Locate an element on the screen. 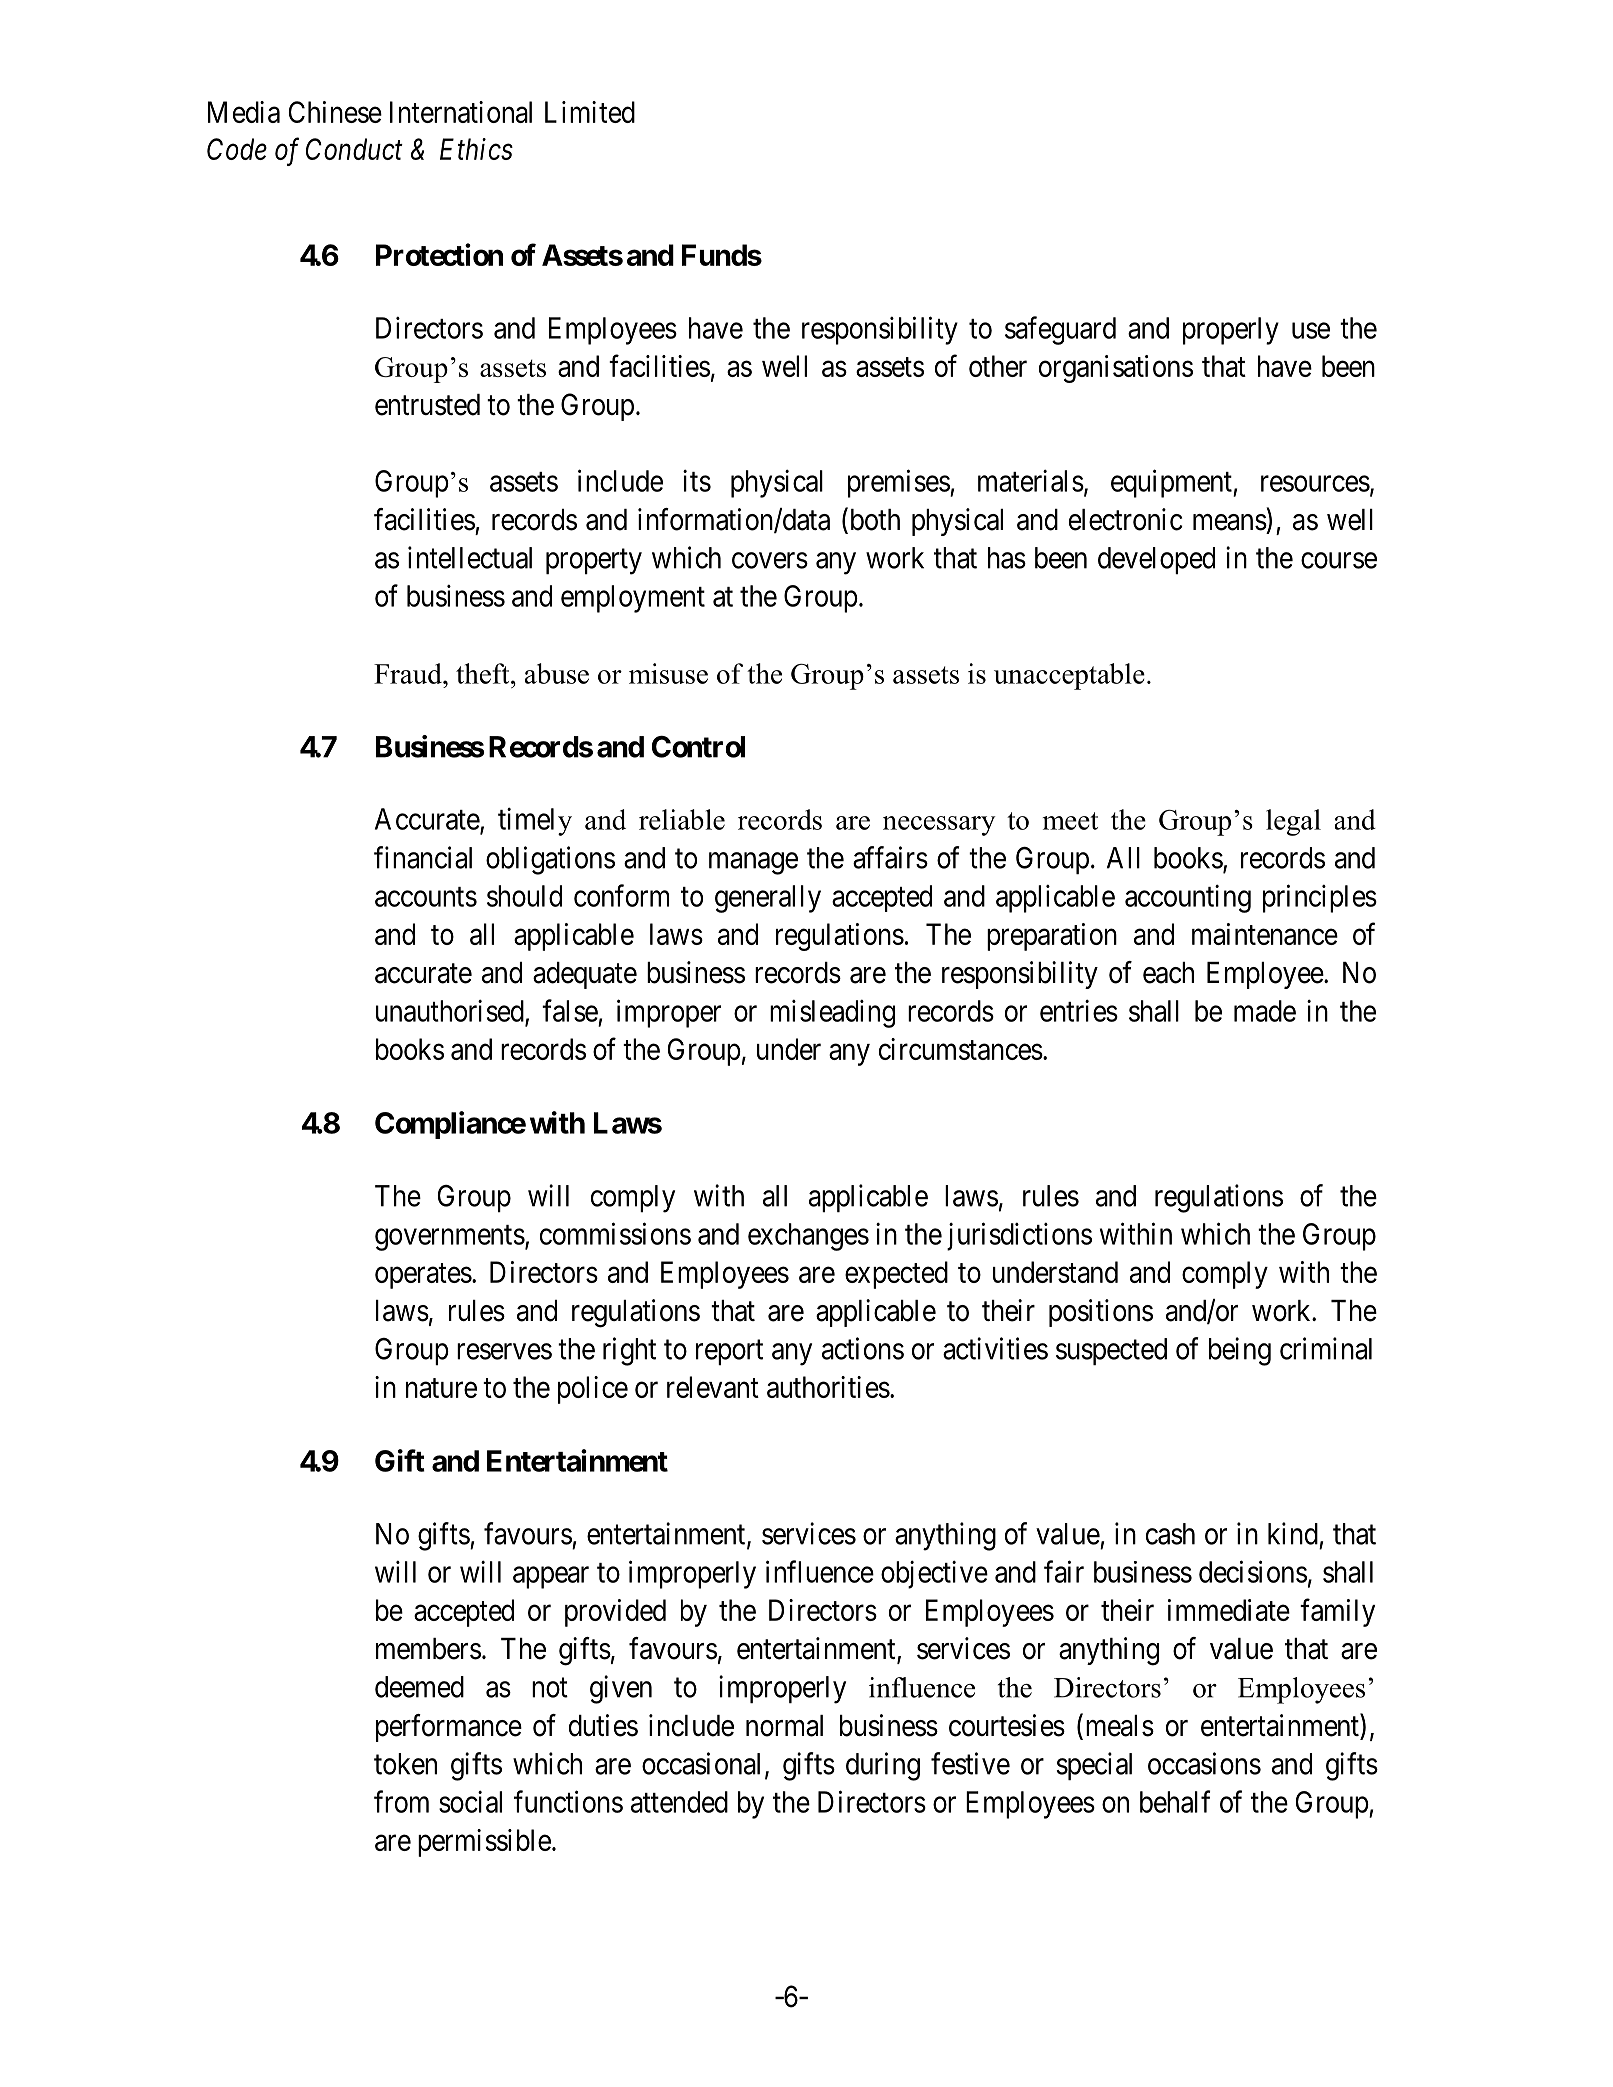  misleading is located at coordinates (832, 1014).
